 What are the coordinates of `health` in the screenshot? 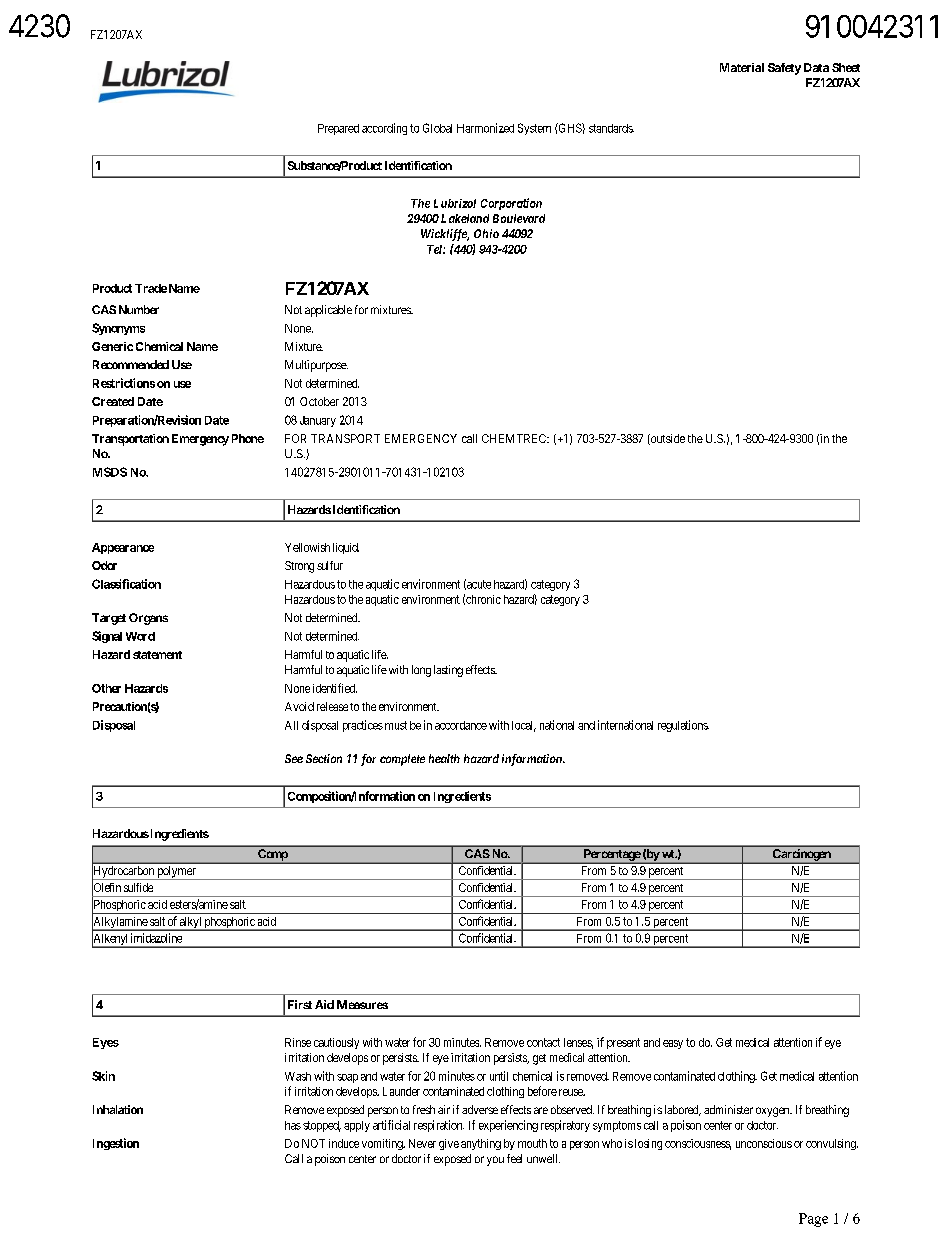 It's located at (444, 758).
